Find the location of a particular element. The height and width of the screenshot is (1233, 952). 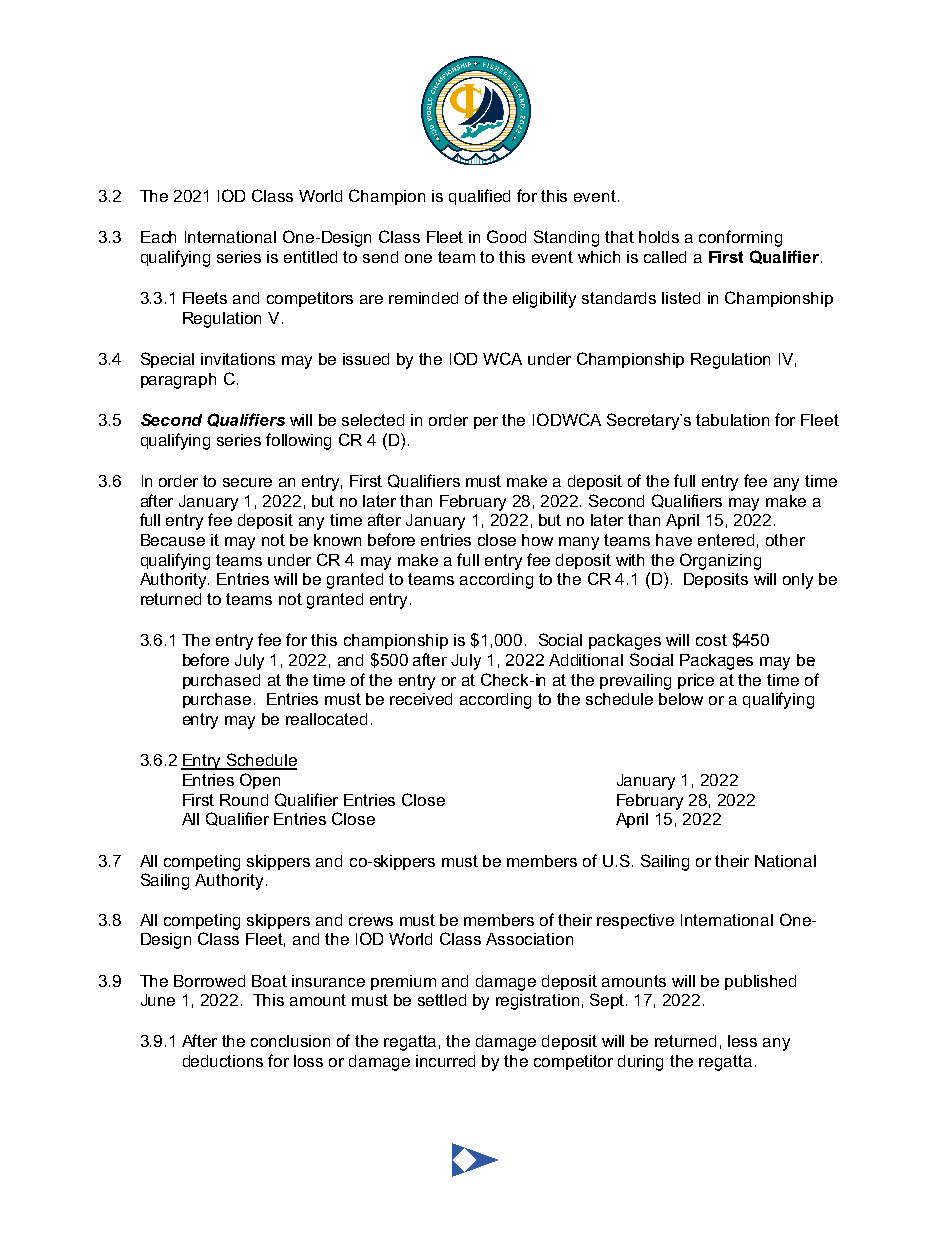

below is located at coordinates (681, 699).
